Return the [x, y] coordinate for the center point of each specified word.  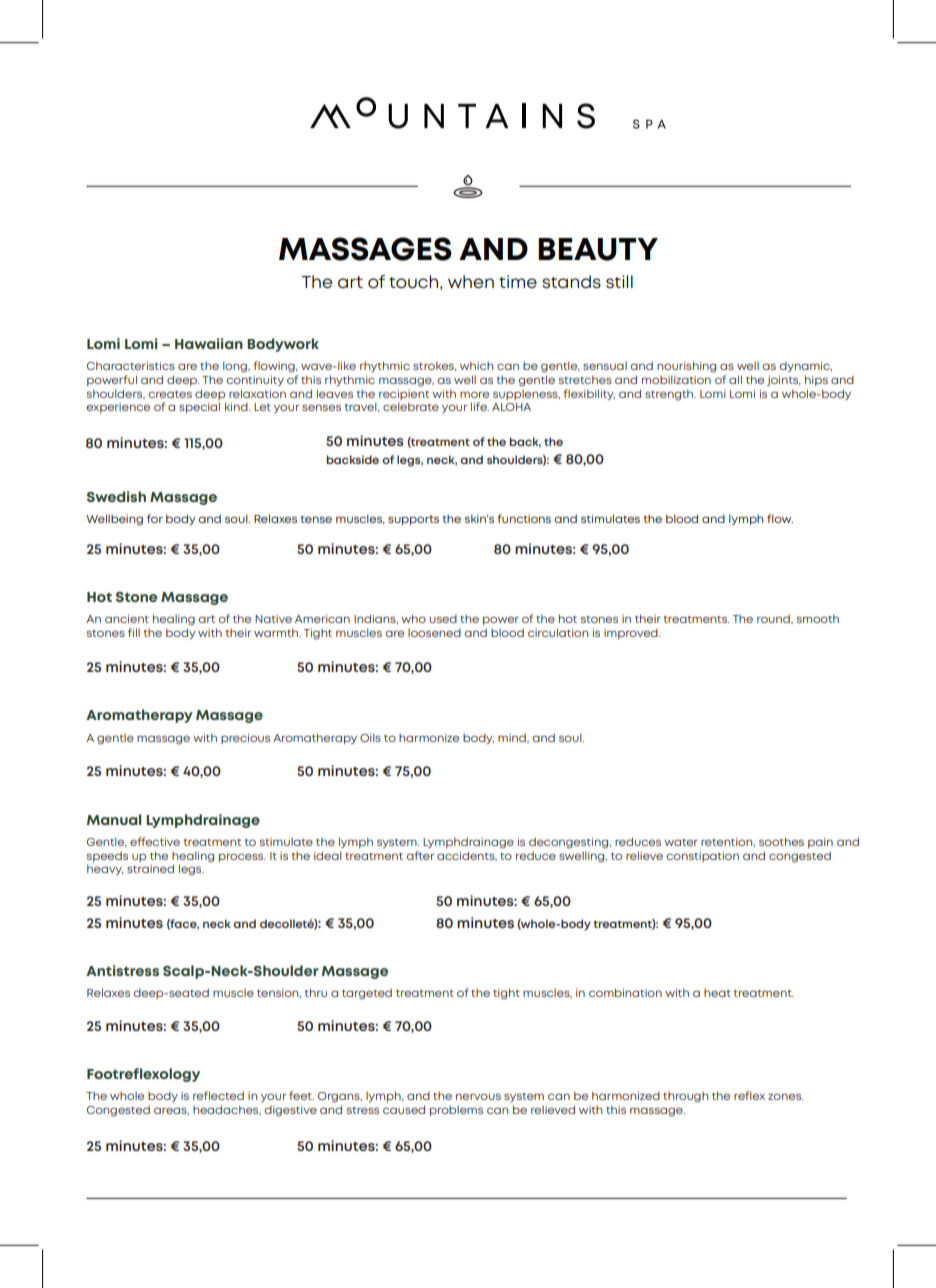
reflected [218, 1095]
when [471, 281]
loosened [434, 633]
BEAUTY [598, 249]
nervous [478, 1096]
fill [134, 632]
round [774, 619]
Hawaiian [209, 343]
